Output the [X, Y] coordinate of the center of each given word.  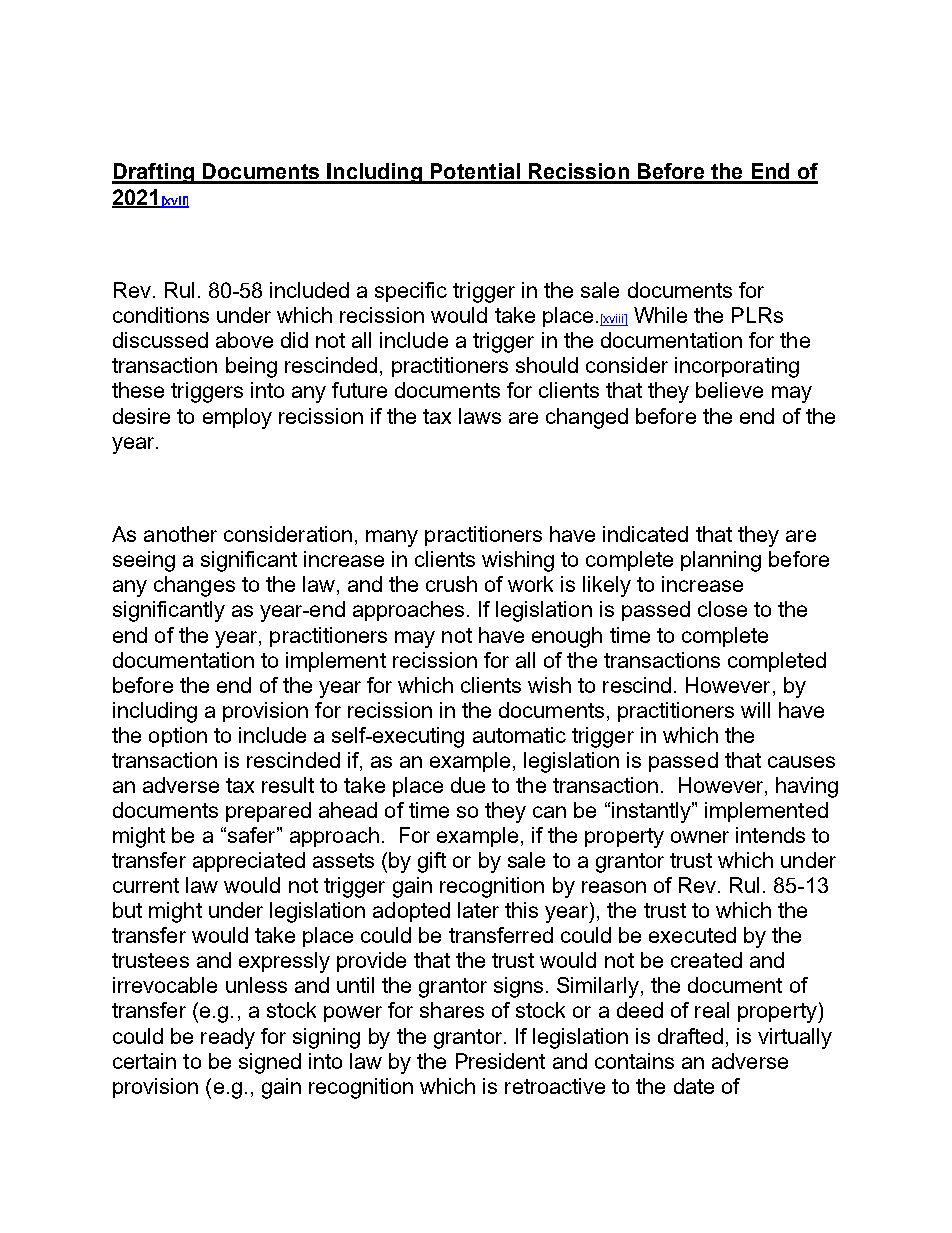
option [178, 737]
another [180, 534]
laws [480, 416]
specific [411, 292]
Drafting [154, 173]
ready [228, 1038]
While [660, 315]
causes [801, 762]
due [468, 785]
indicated [645, 534]
